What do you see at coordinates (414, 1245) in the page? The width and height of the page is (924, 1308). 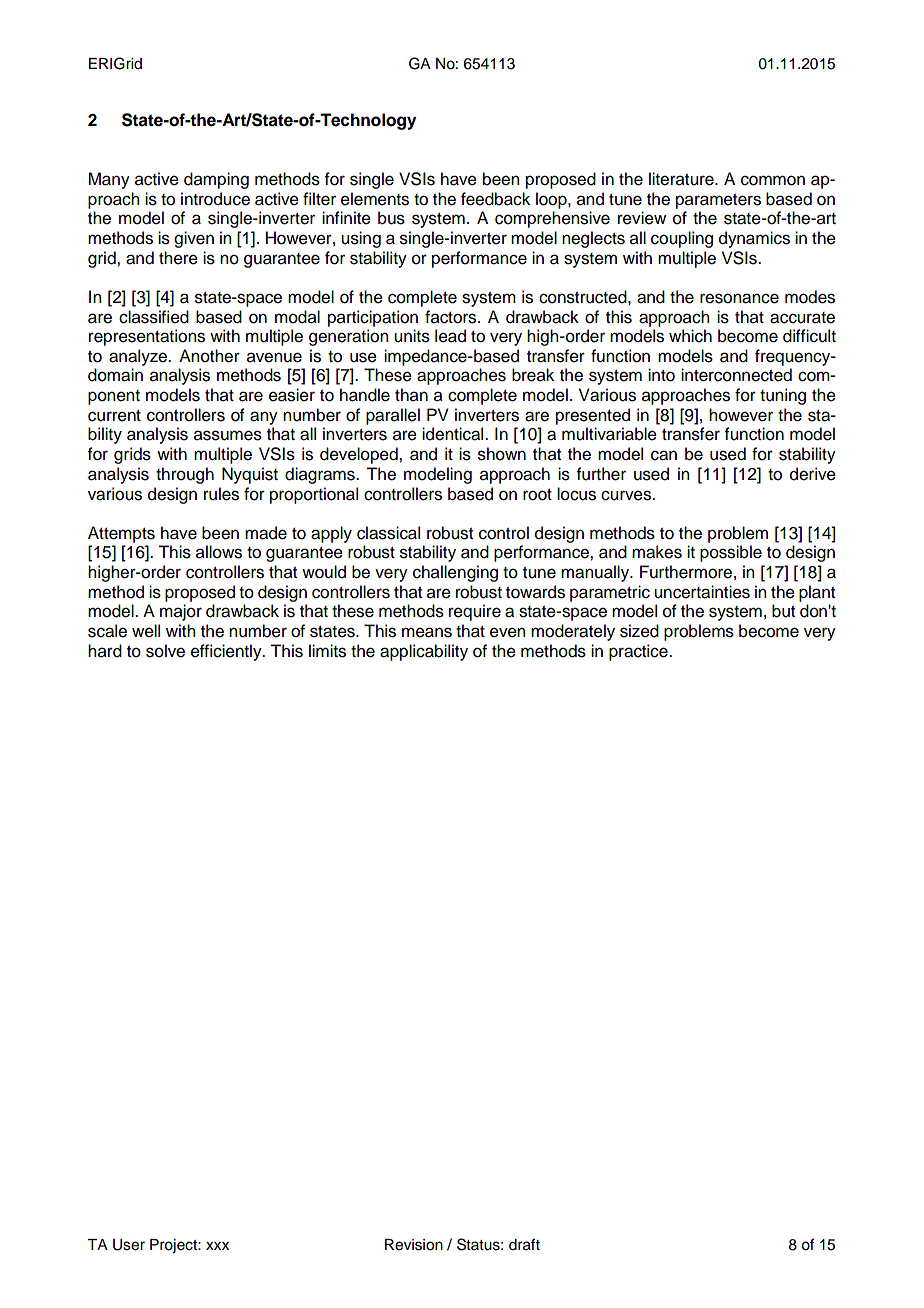 I see `Revision` at bounding box center [414, 1245].
